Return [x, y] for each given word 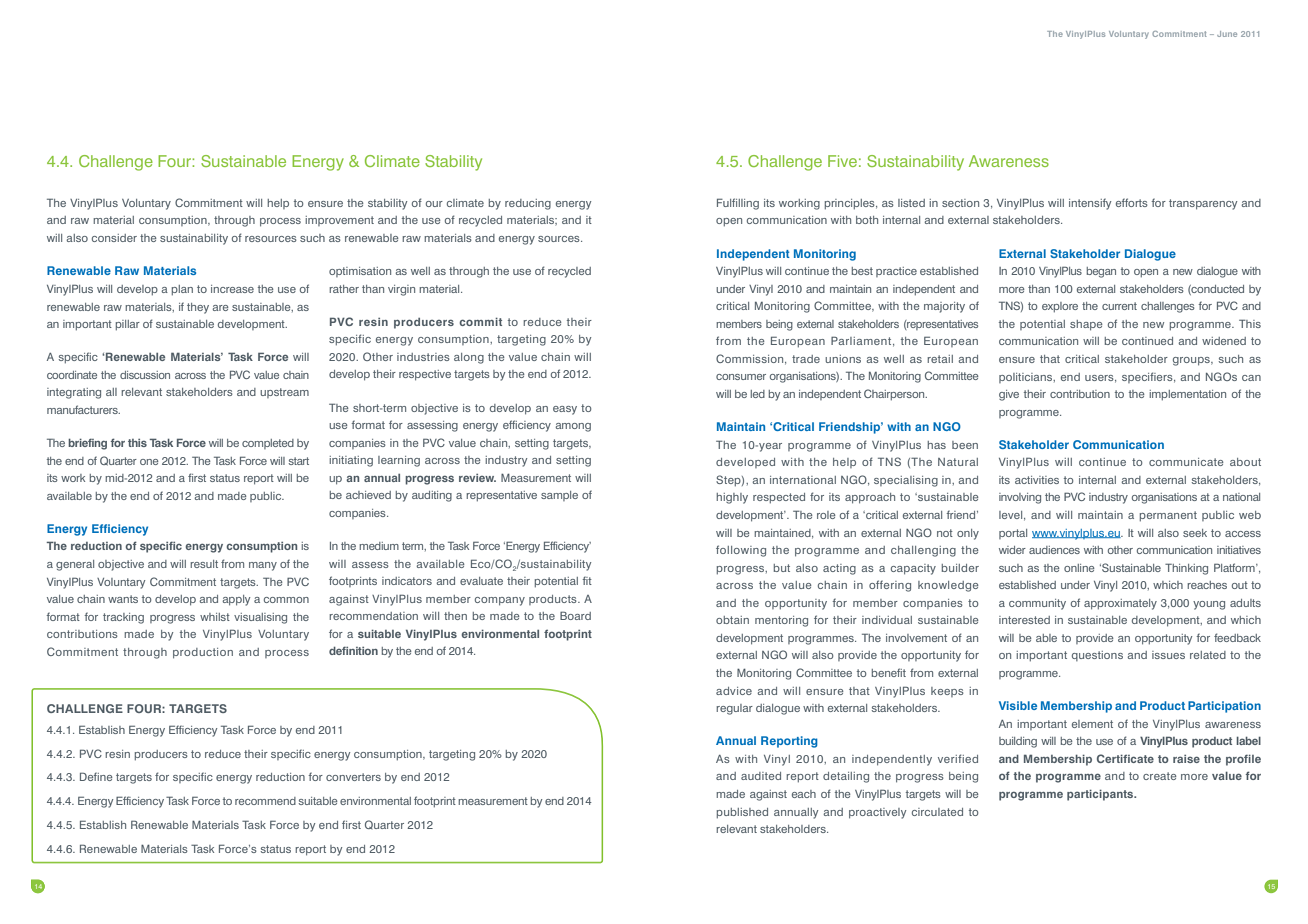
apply [236, 600]
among [573, 427]
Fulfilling [738, 204]
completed [268, 444]
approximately [1120, 604]
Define [96, 776]
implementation [1187, 395]
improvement [339, 221]
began [1101, 272]
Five [842, 161]
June [1227, 34]
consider [114, 238]
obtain [732, 620]
